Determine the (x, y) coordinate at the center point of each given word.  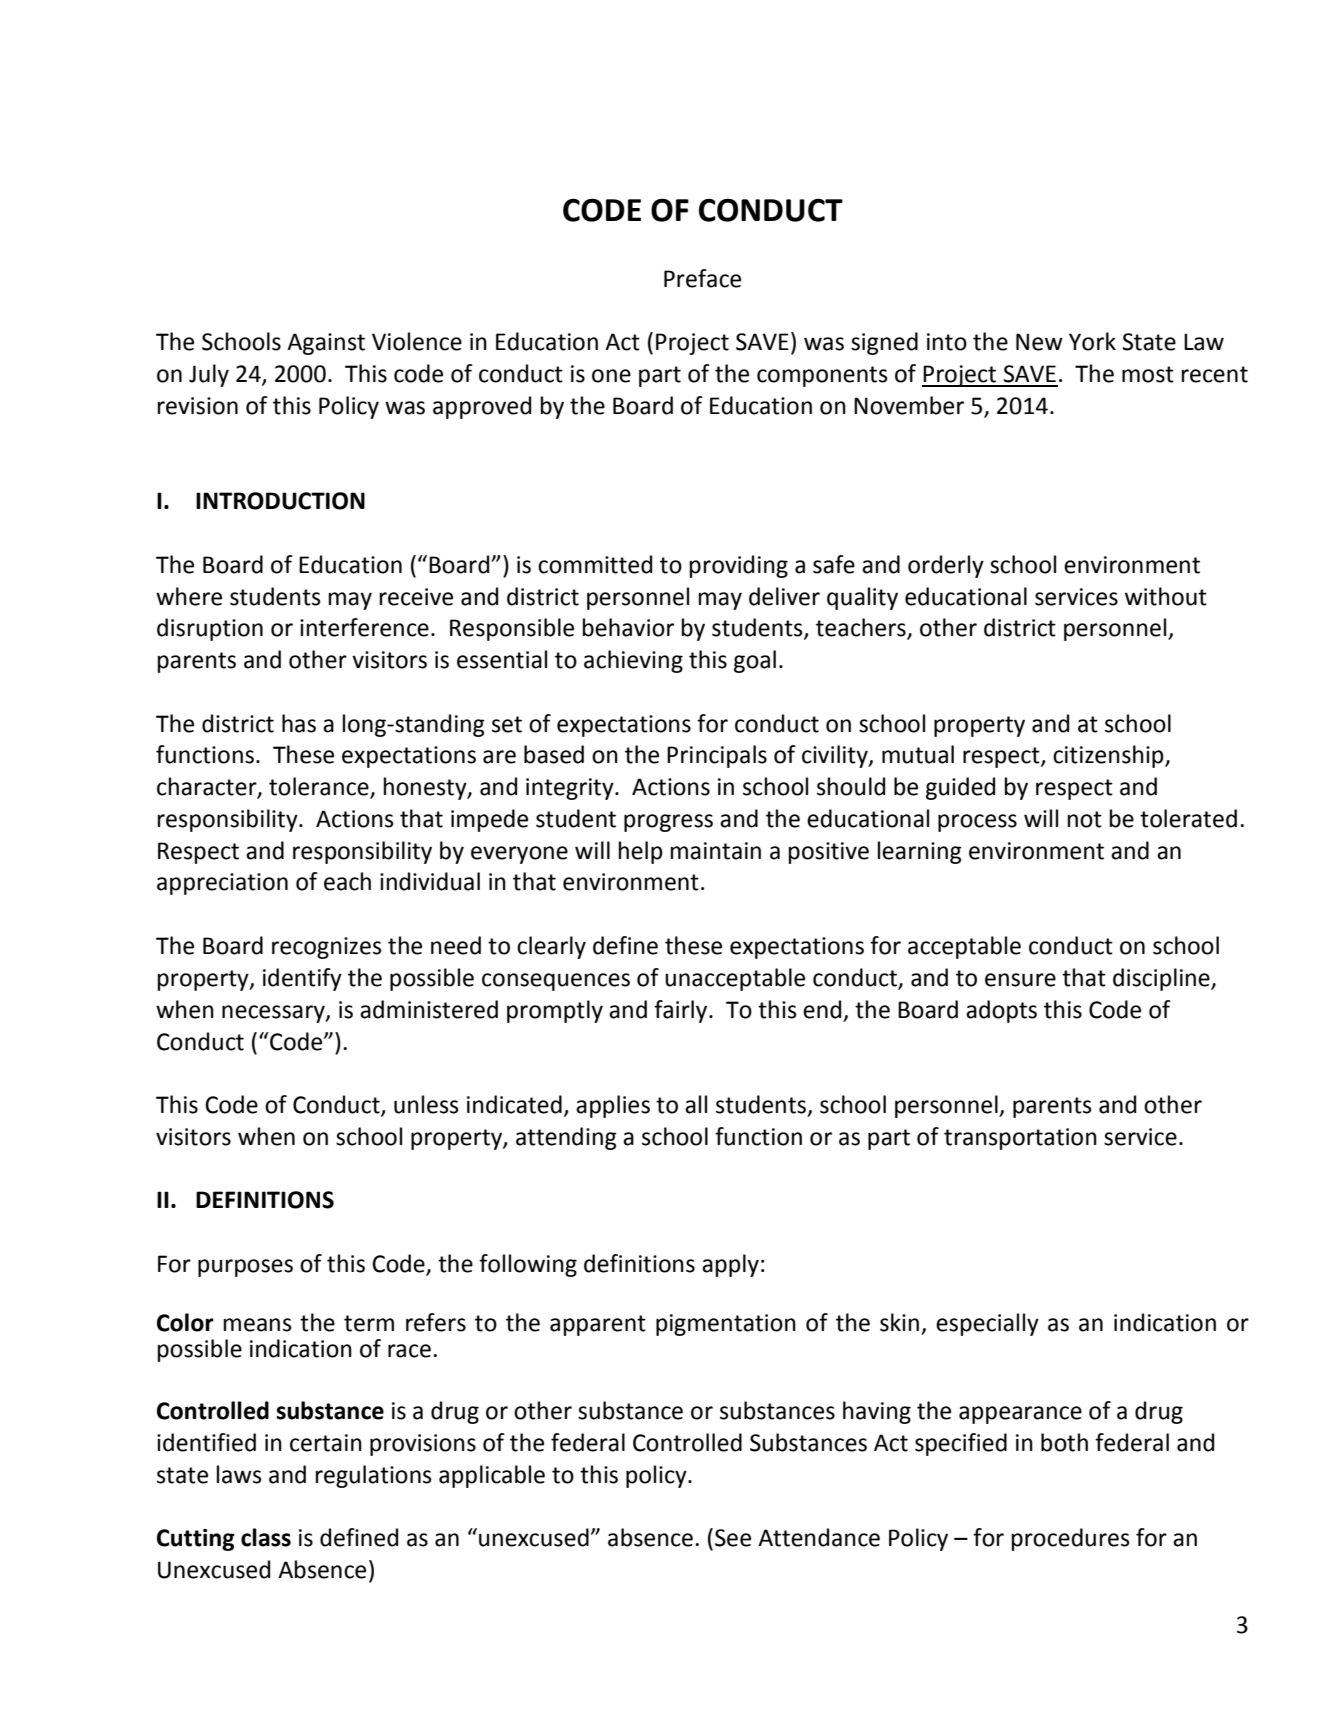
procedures (1071, 1539)
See (733, 1538)
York (1092, 341)
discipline (1162, 979)
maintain (716, 851)
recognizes (327, 948)
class (266, 1537)
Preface (702, 278)
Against (326, 344)
